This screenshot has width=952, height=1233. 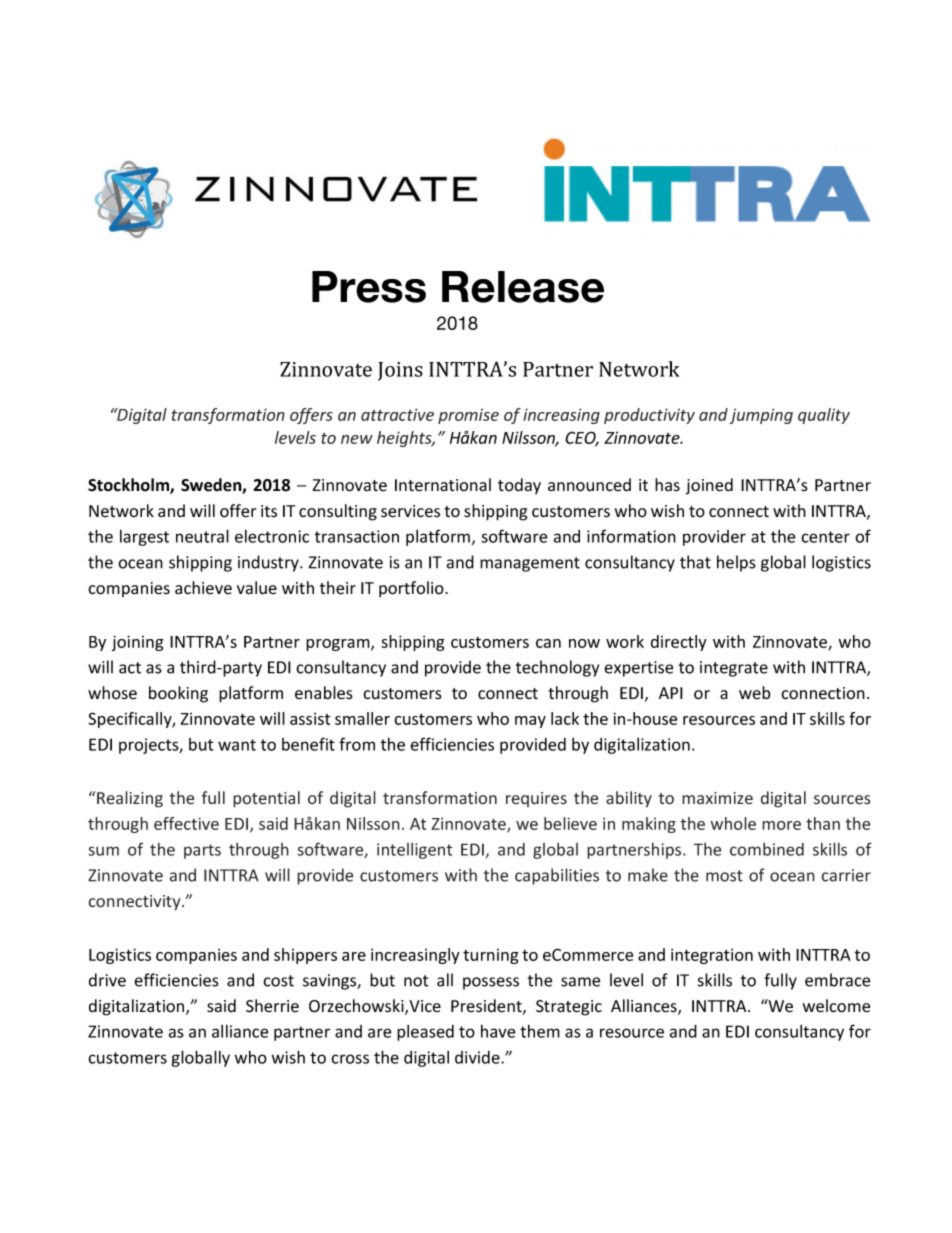 What do you see at coordinates (278, 981) in the screenshot?
I see `cost` at bounding box center [278, 981].
